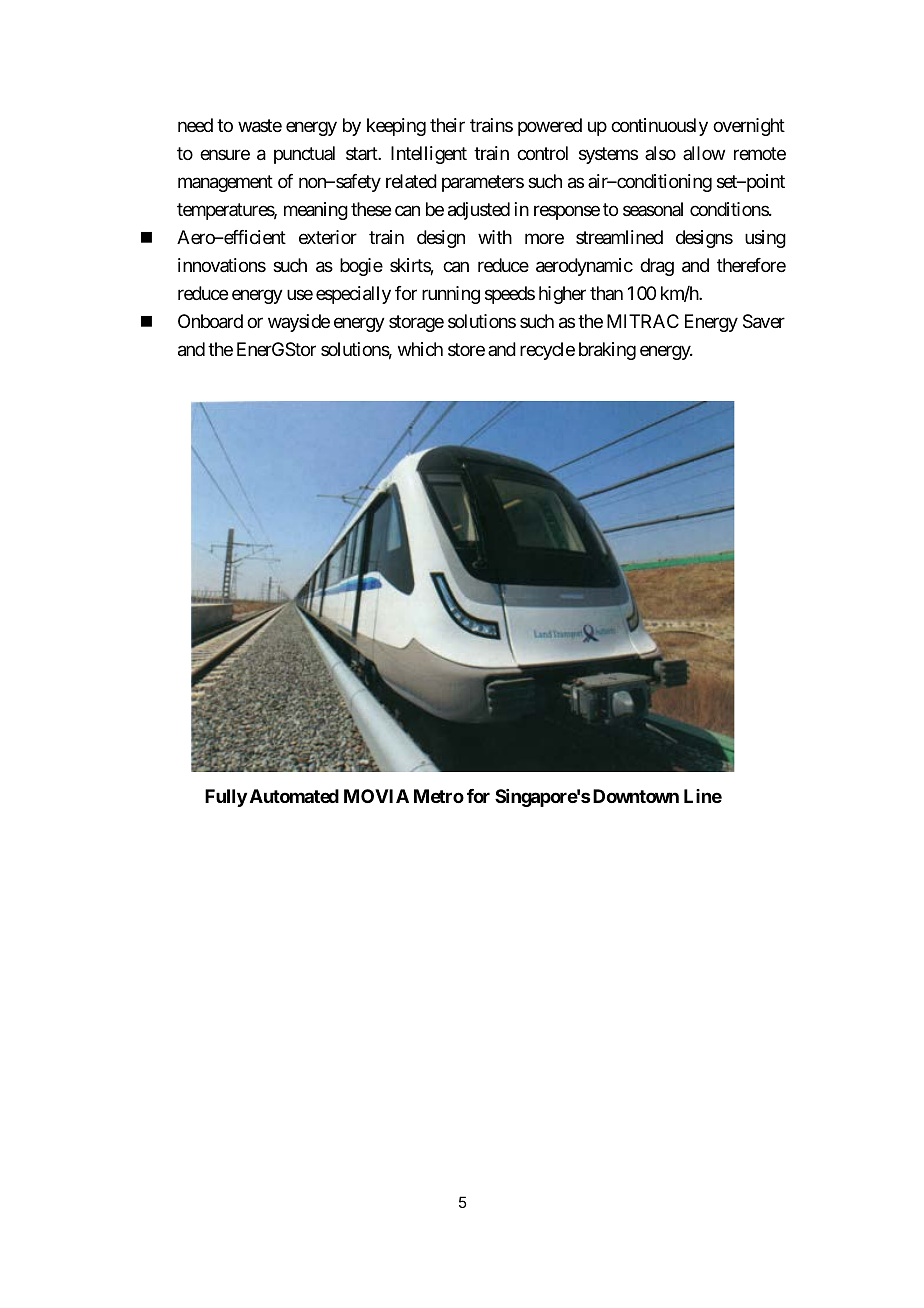  What do you see at coordinates (704, 153) in the image?
I see `allow` at bounding box center [704, 153].
